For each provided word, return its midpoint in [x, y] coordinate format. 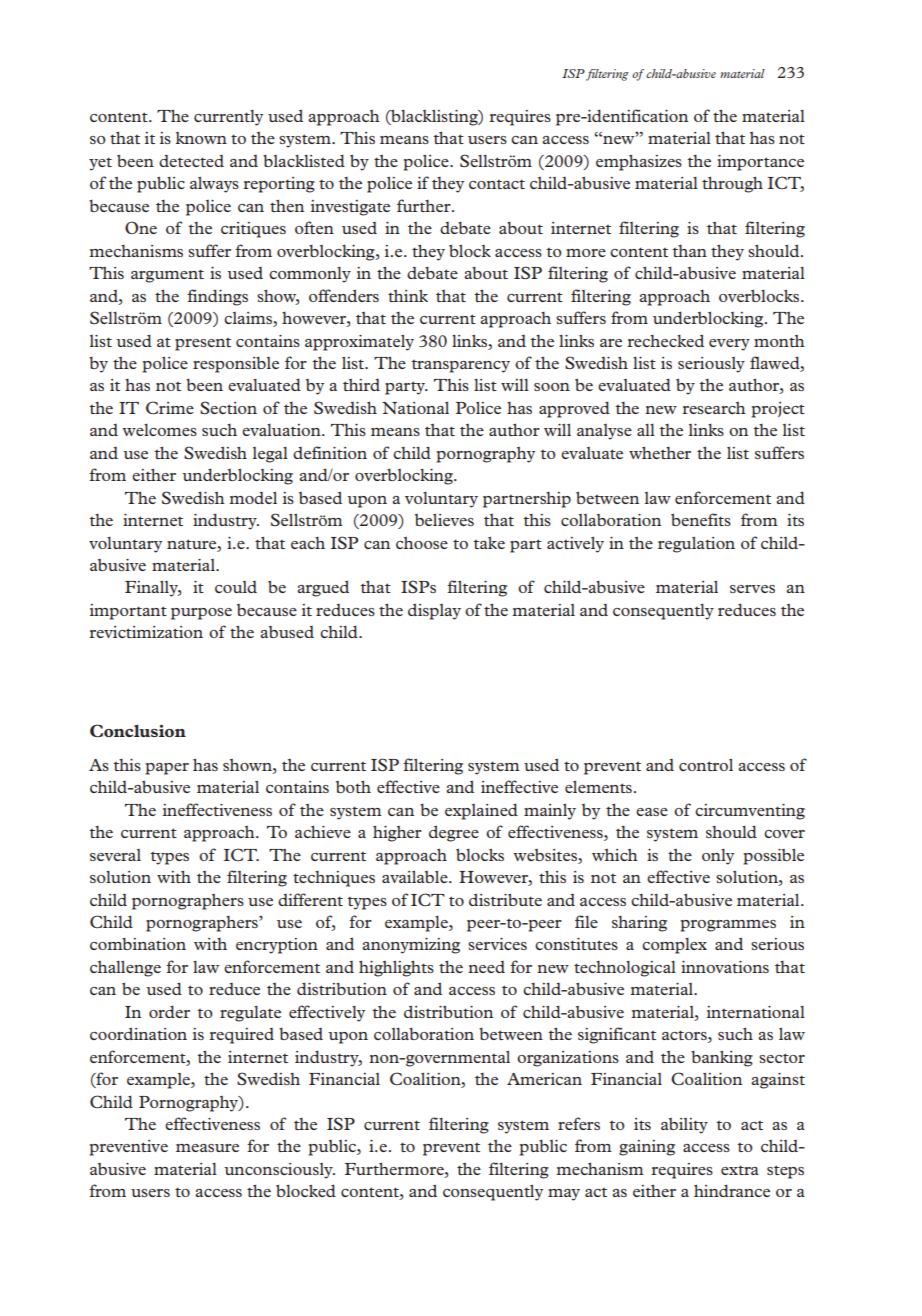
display [434, 611]
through [732, 184]
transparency [460, 366]
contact [497, 184]
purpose [201, 614]
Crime [170, 407]
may [564, 1195]
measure [207, 1148]
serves [752, 589]
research [714, 408]
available [416, 876]
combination [138, 944]
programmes [728, 926]
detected [191, 161]
